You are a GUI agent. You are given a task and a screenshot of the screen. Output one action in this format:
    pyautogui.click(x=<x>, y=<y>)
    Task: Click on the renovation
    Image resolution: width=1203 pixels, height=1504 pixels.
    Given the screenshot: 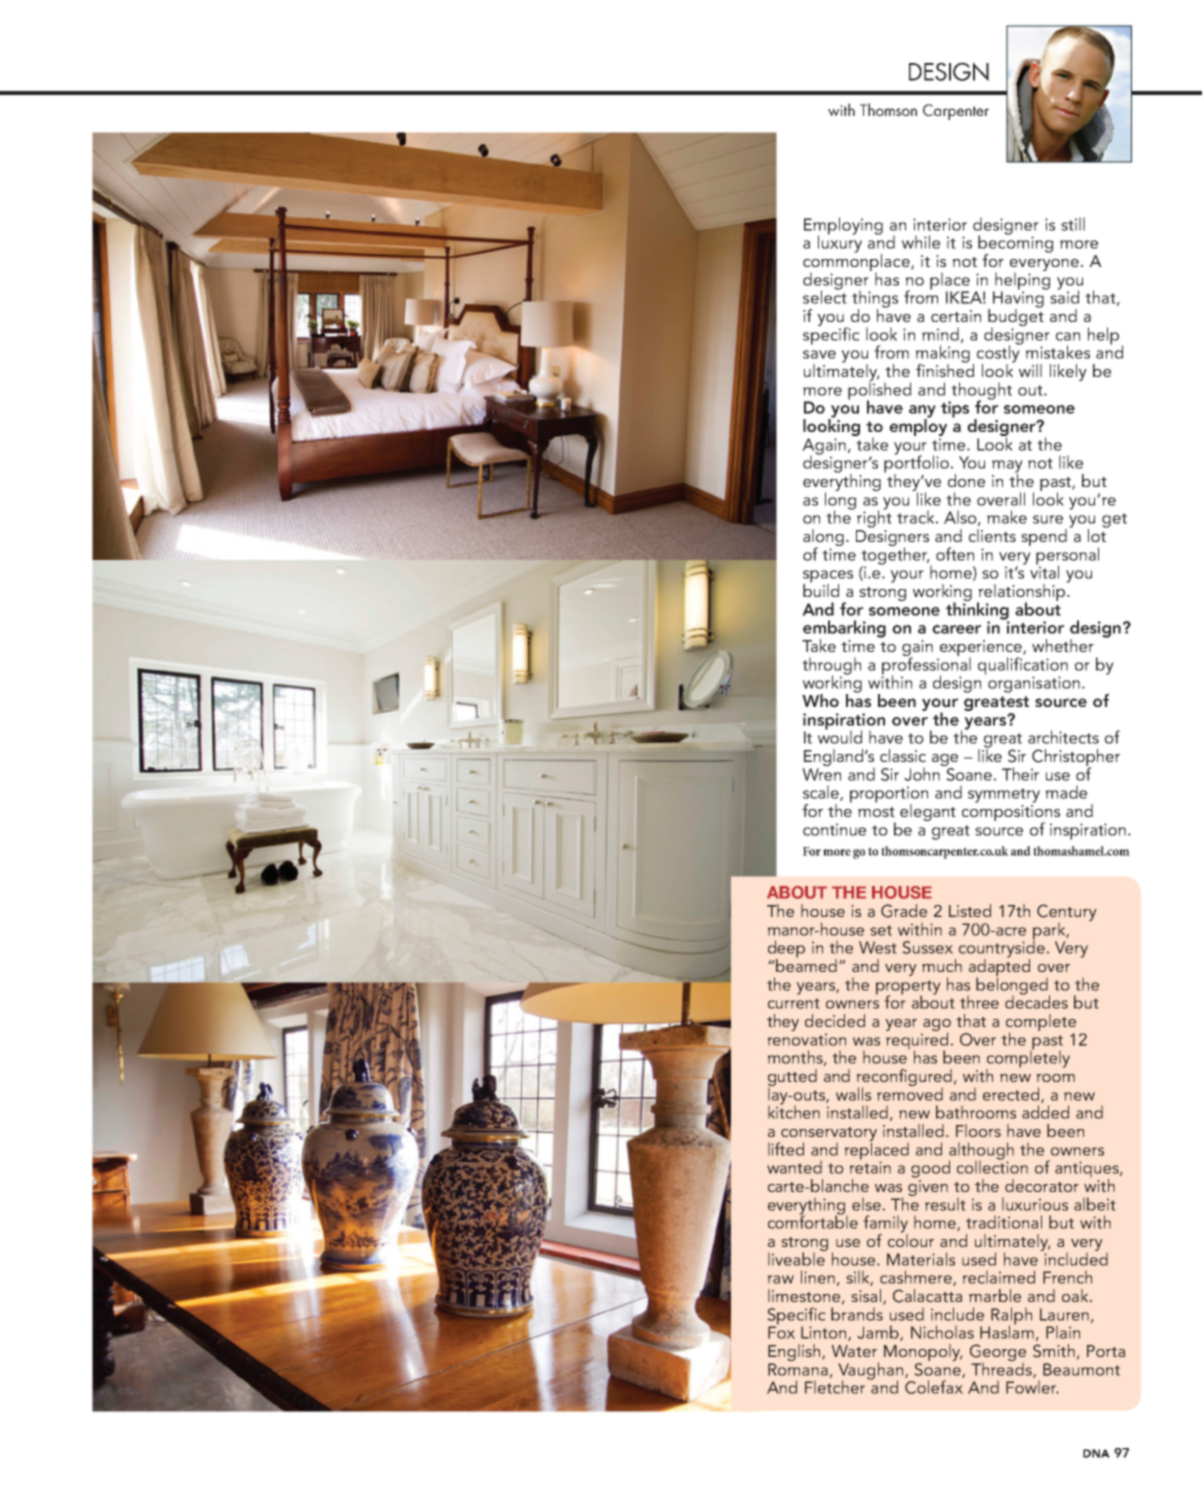 What is the action you would take?
    pyautogui.click(x=807, y=1039)
